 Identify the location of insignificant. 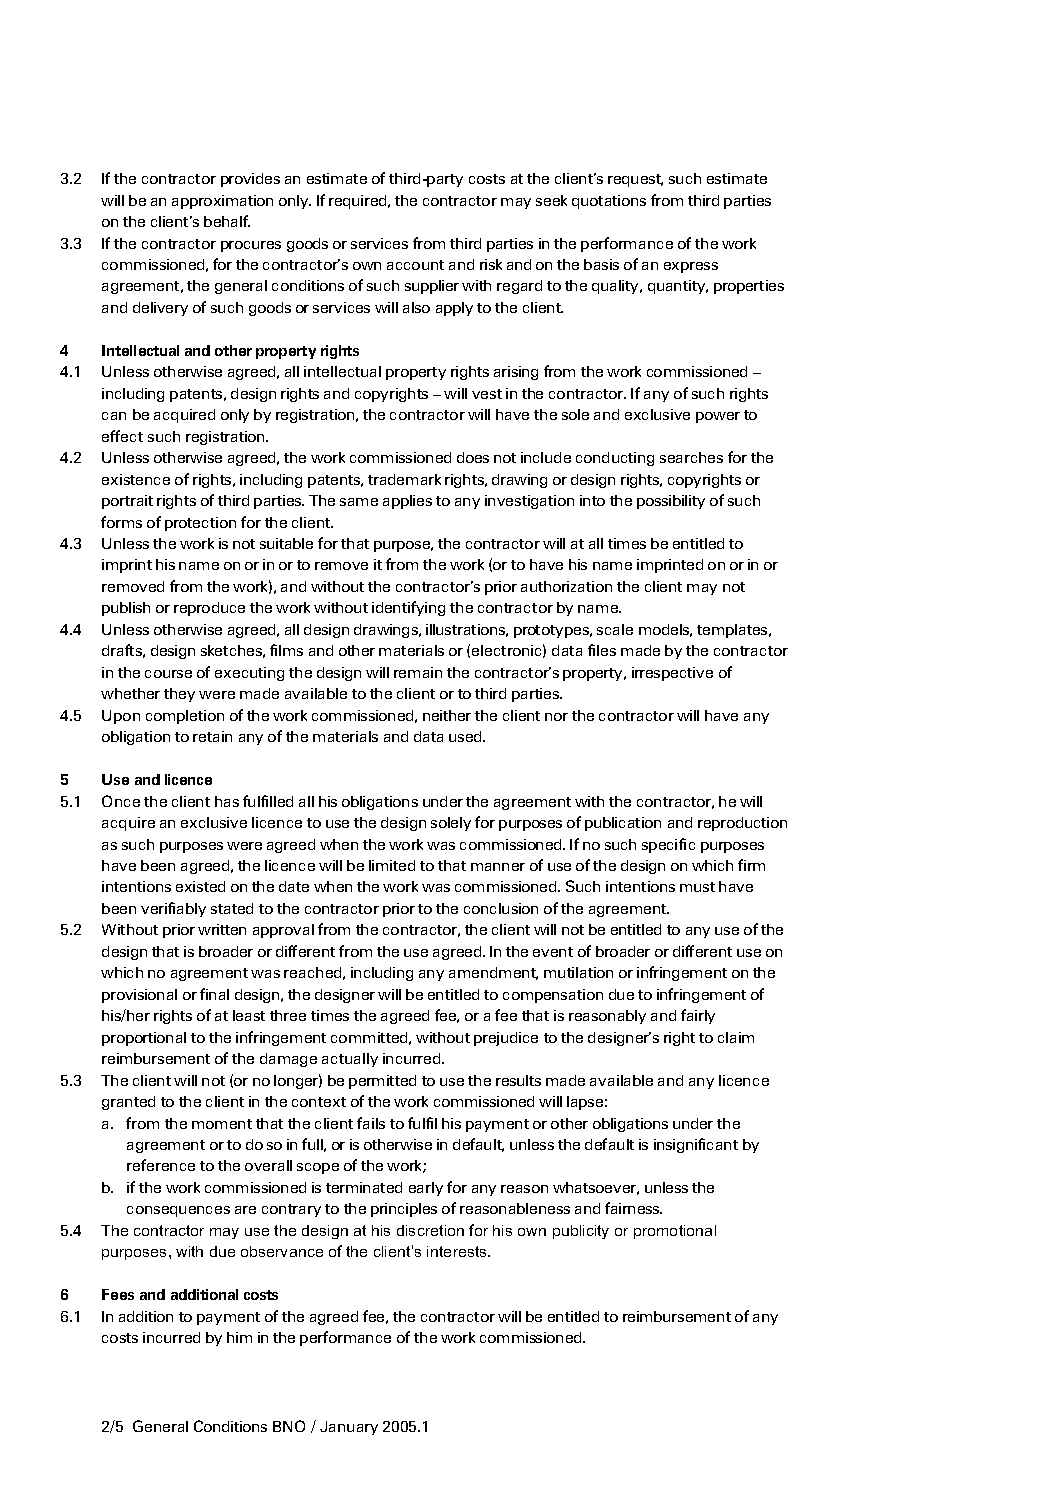
(696, 1145).
